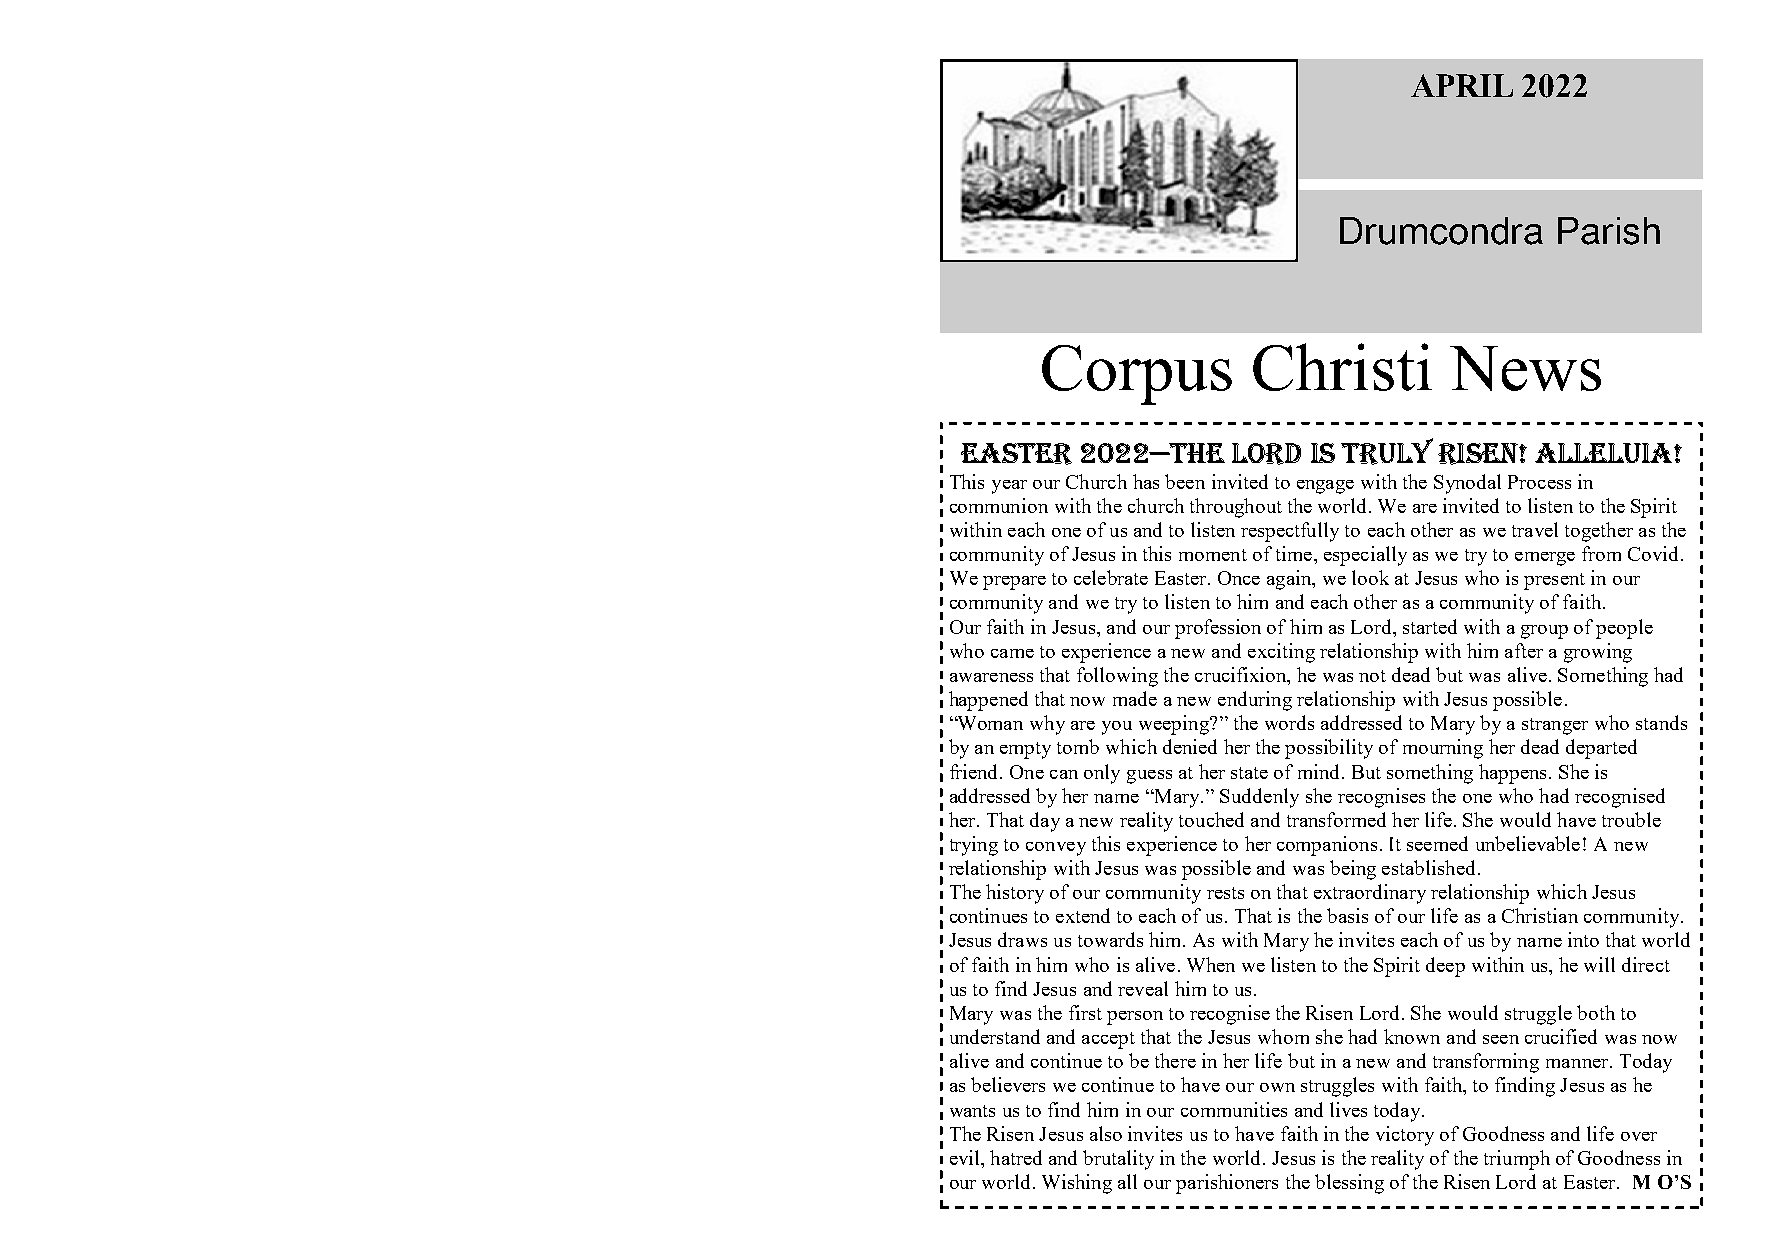 This screenshot has height=1250, width=1768. What do you see at coordinates (1281, 653) in the screenshot?
I see `exciting` at bounding box center [1281, 653].
